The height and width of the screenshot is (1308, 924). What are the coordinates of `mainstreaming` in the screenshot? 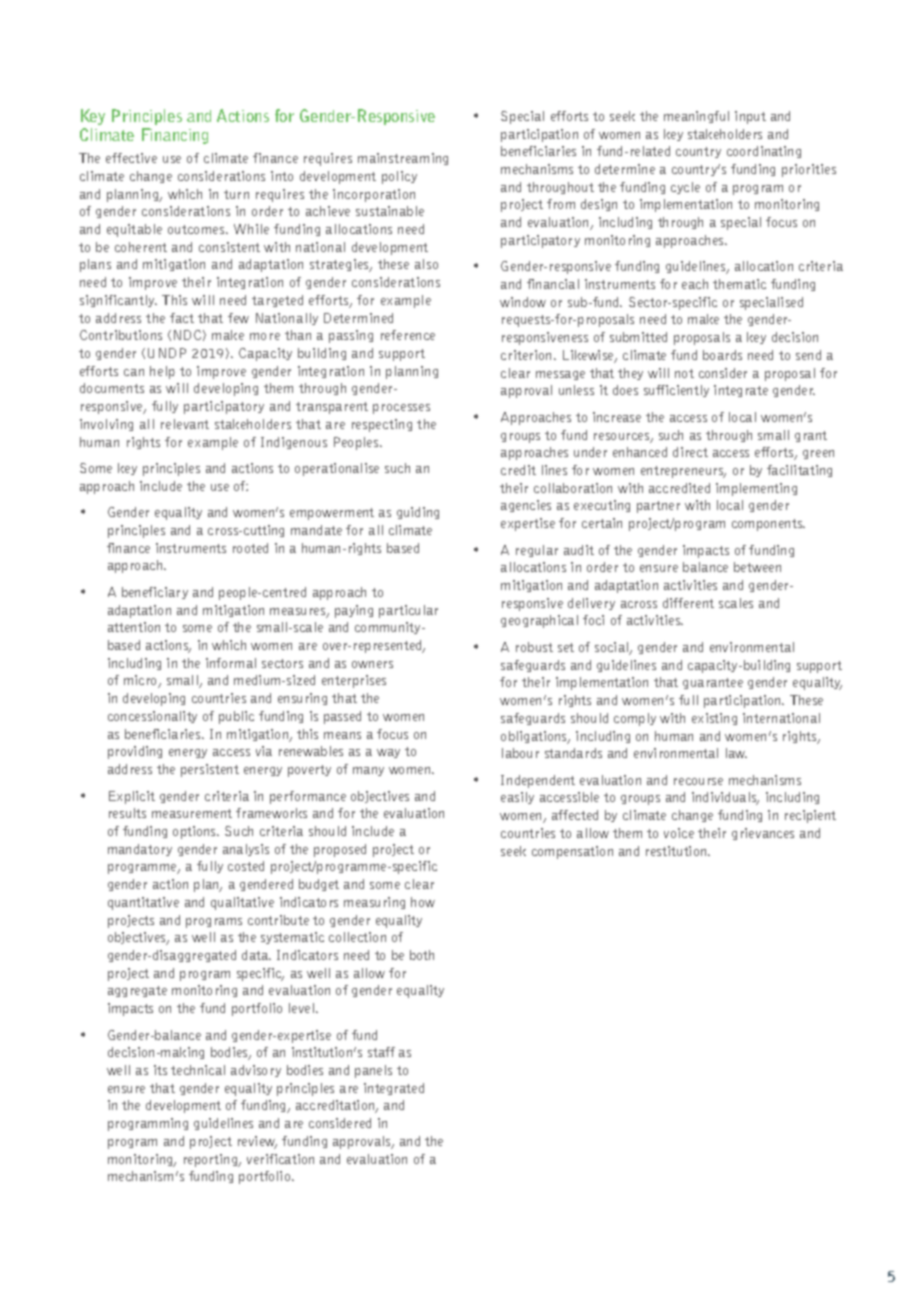 It's located at (403, 159).
